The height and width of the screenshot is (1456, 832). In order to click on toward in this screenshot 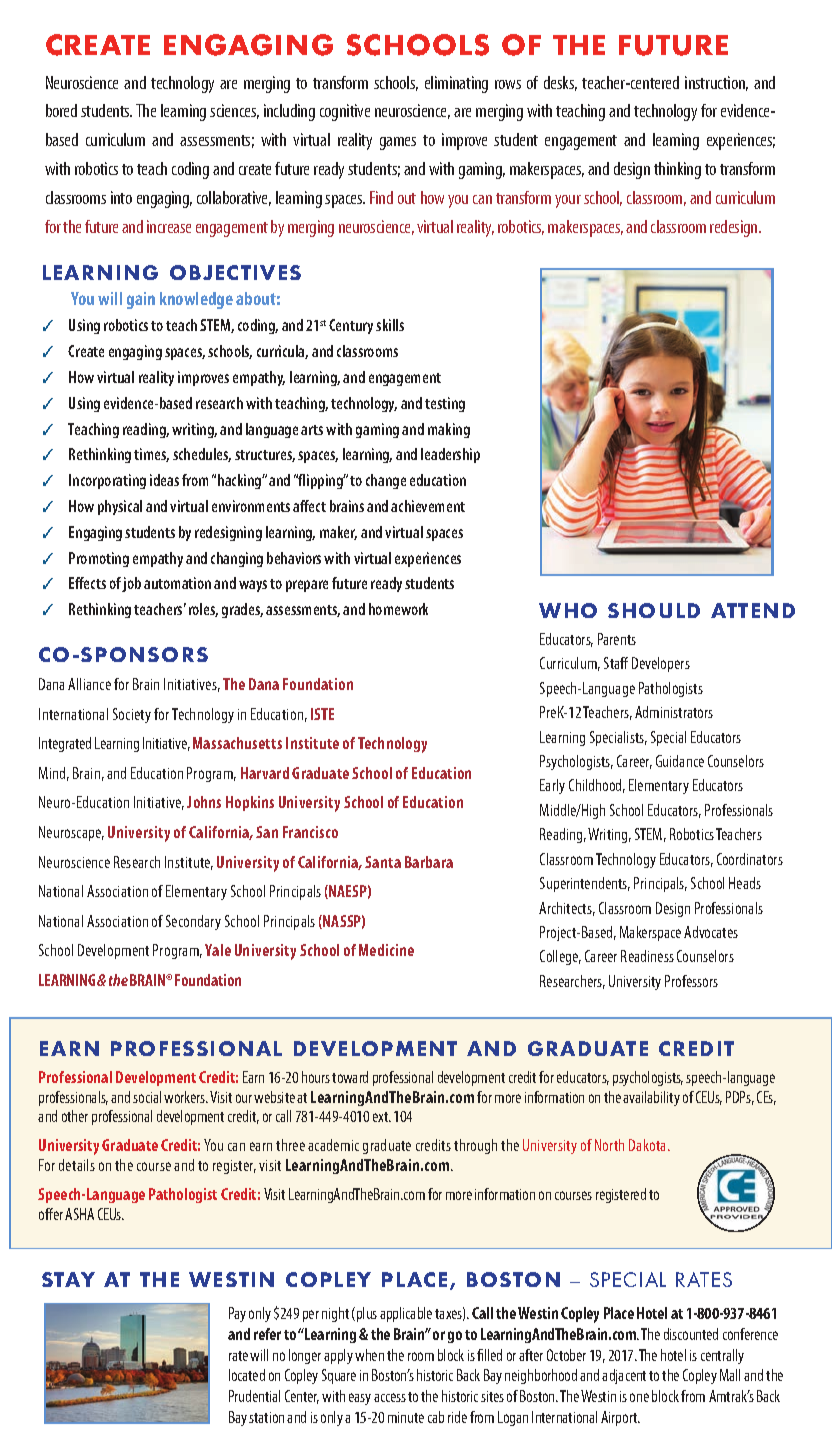, I will do `click(350, 1077)`.
